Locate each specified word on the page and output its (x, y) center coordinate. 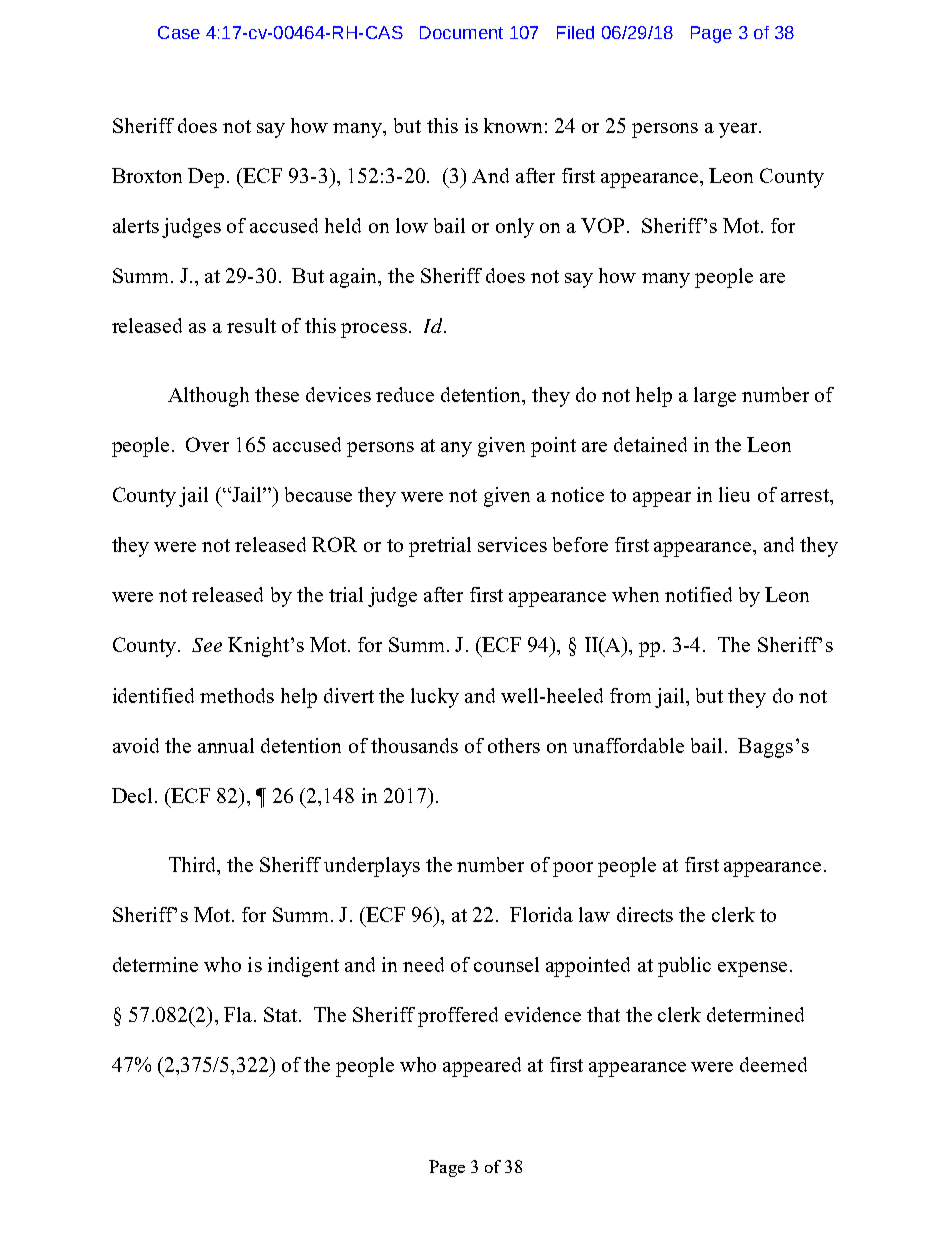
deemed (773, 1064)
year (738, 130)
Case (179, 32)
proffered (458, 1017)
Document (461, 32)
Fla (239, 1014)
